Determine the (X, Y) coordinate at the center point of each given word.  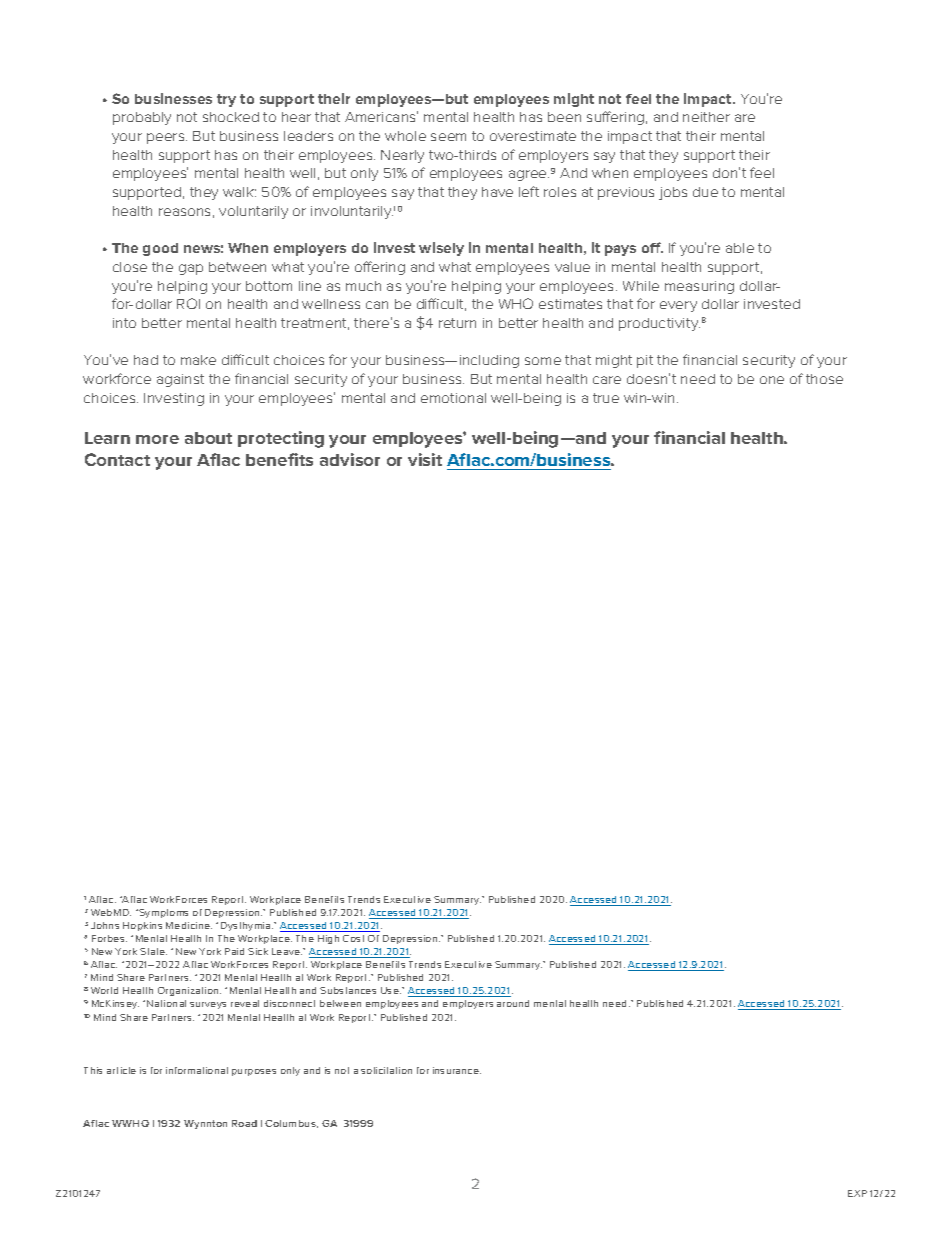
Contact (117, 459)
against (180, 380)
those (824, 379)
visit (425, 459)
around (513, 1003)
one (772, 380)
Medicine (189, 925)
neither (706, 117)
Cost (353, 938)
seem (448, 137)
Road (244, 1123)
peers (167, 138)
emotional (453, 398)
